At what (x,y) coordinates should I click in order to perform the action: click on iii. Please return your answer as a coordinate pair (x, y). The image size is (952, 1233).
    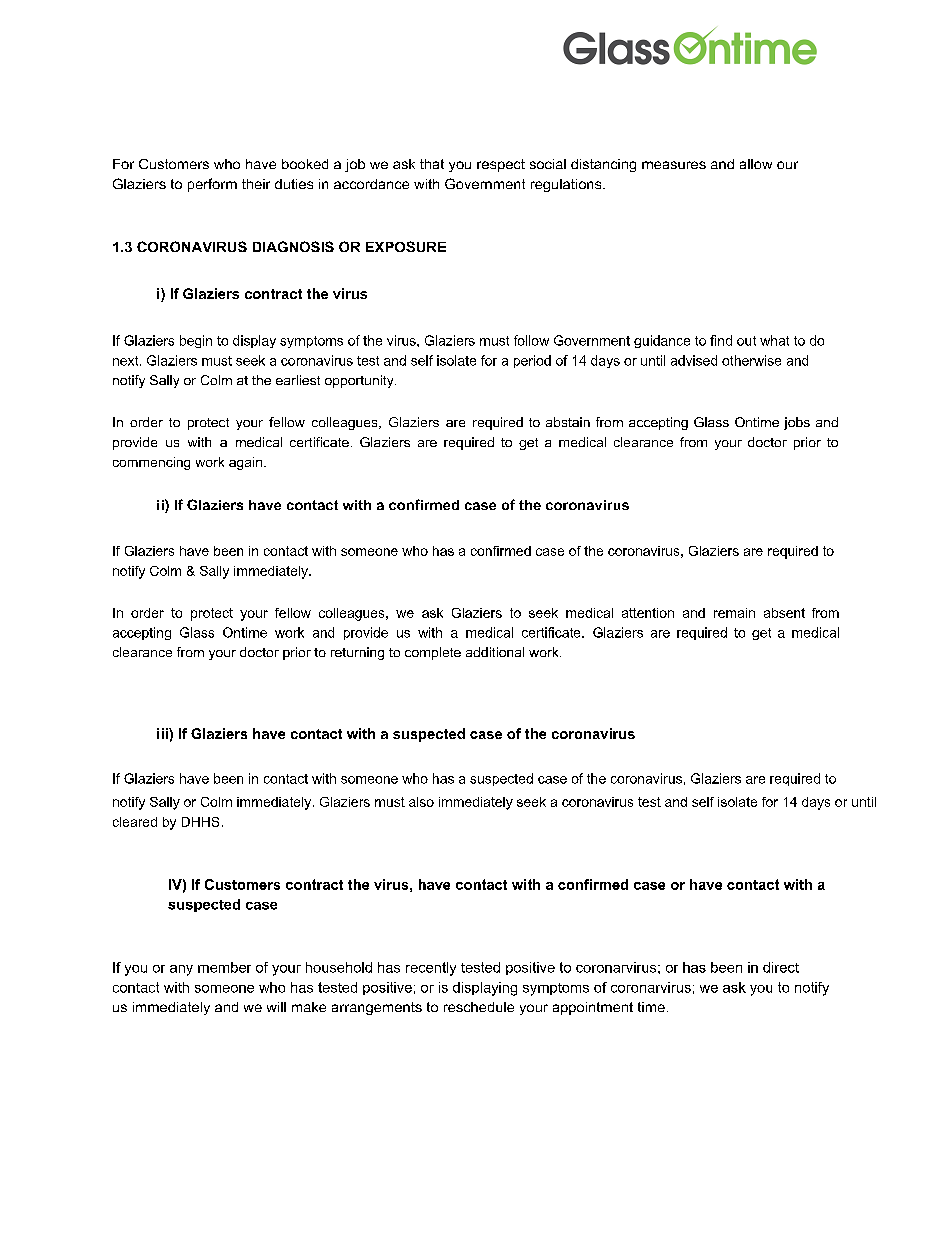
    Looking at the image, I should click on (163, 733).
